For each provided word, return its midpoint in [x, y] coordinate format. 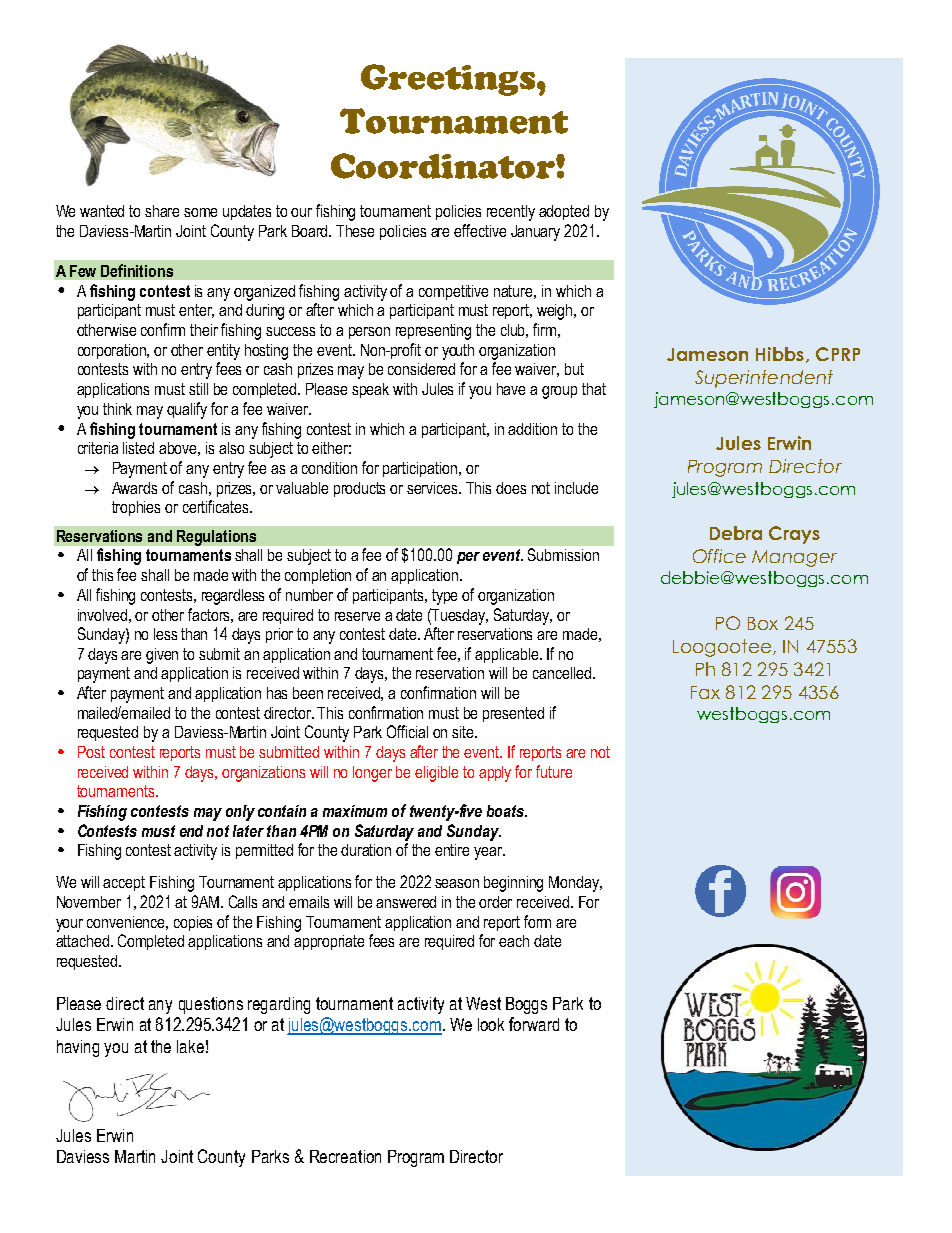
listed [138, 448]
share [162, 211]
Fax [705, 692]
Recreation [345, 1156]
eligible [436, 774]
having [78, 1048]
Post [91, 752]
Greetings [449, 80]
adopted [564, 212]
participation [421, 469]
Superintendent [764, 379]
